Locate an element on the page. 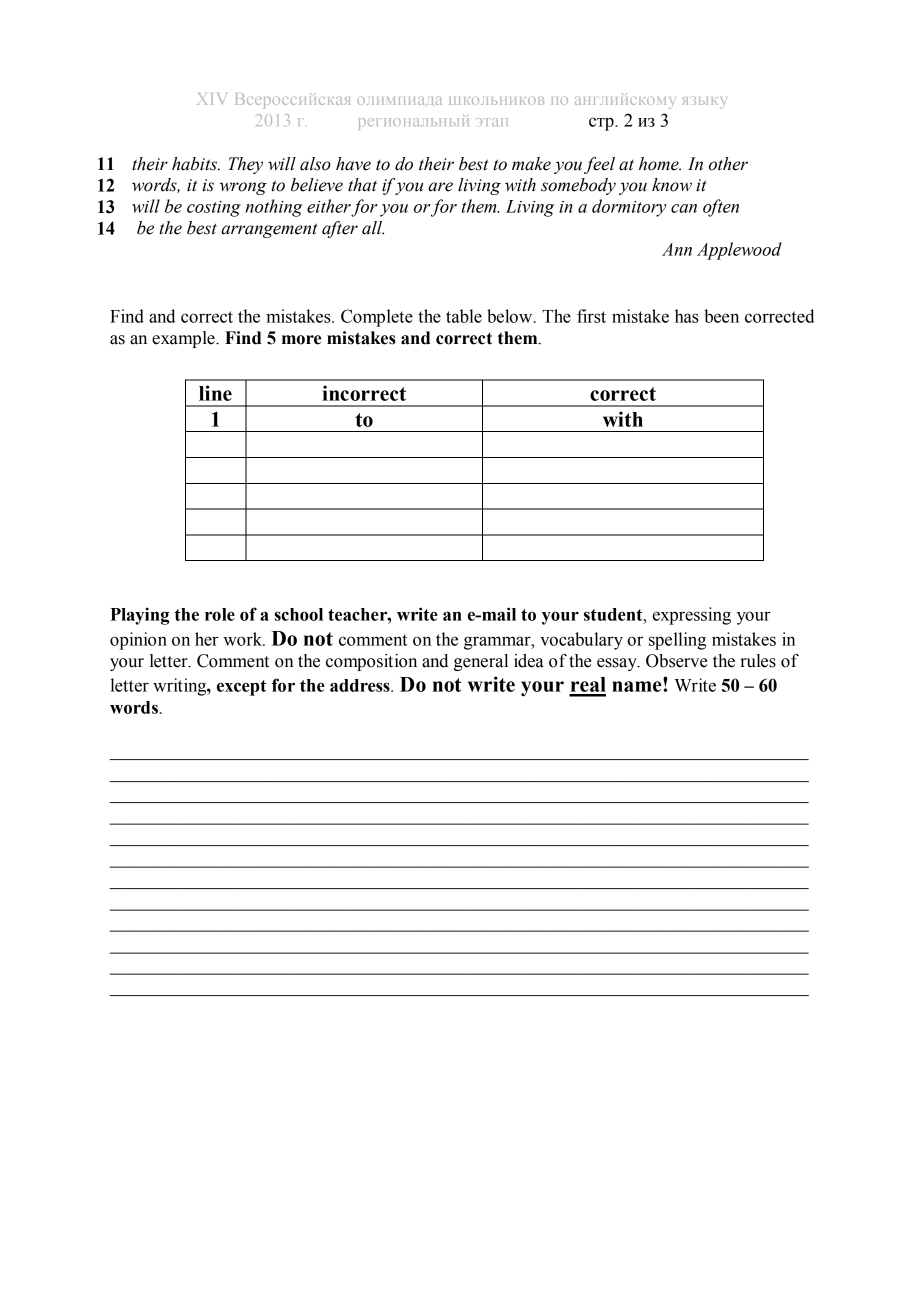 The height and width of the image is (1308, 924). all is located at coordinates (373, 228).
